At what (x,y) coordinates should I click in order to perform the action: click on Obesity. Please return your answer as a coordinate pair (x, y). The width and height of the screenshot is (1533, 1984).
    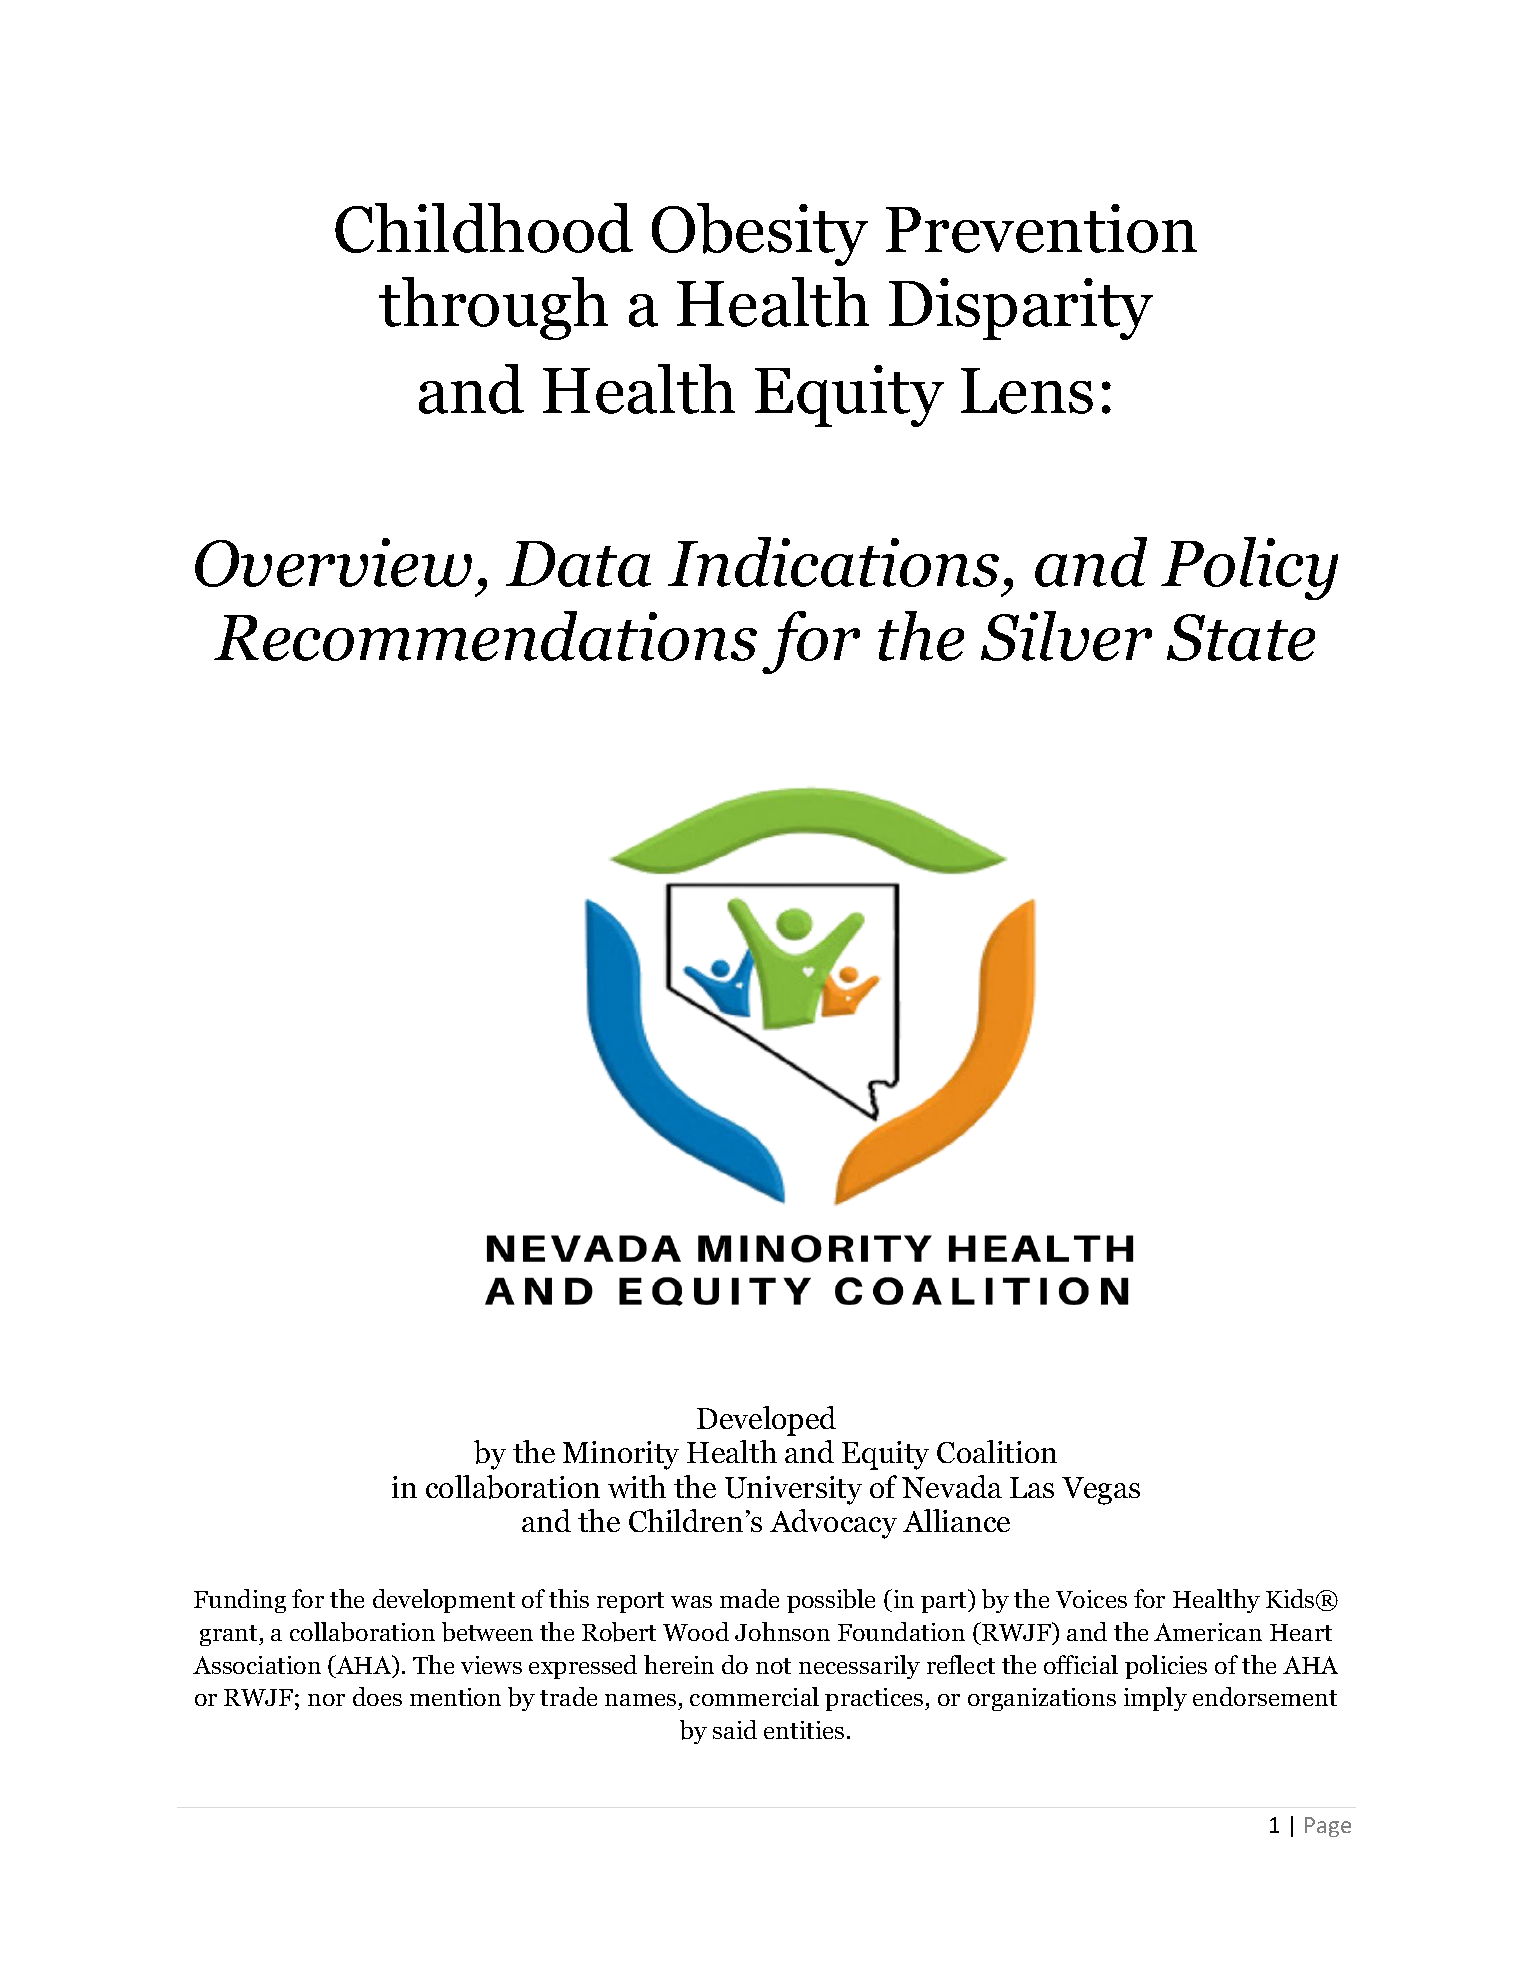
    Looking at the image, I should click on (760, 234).
